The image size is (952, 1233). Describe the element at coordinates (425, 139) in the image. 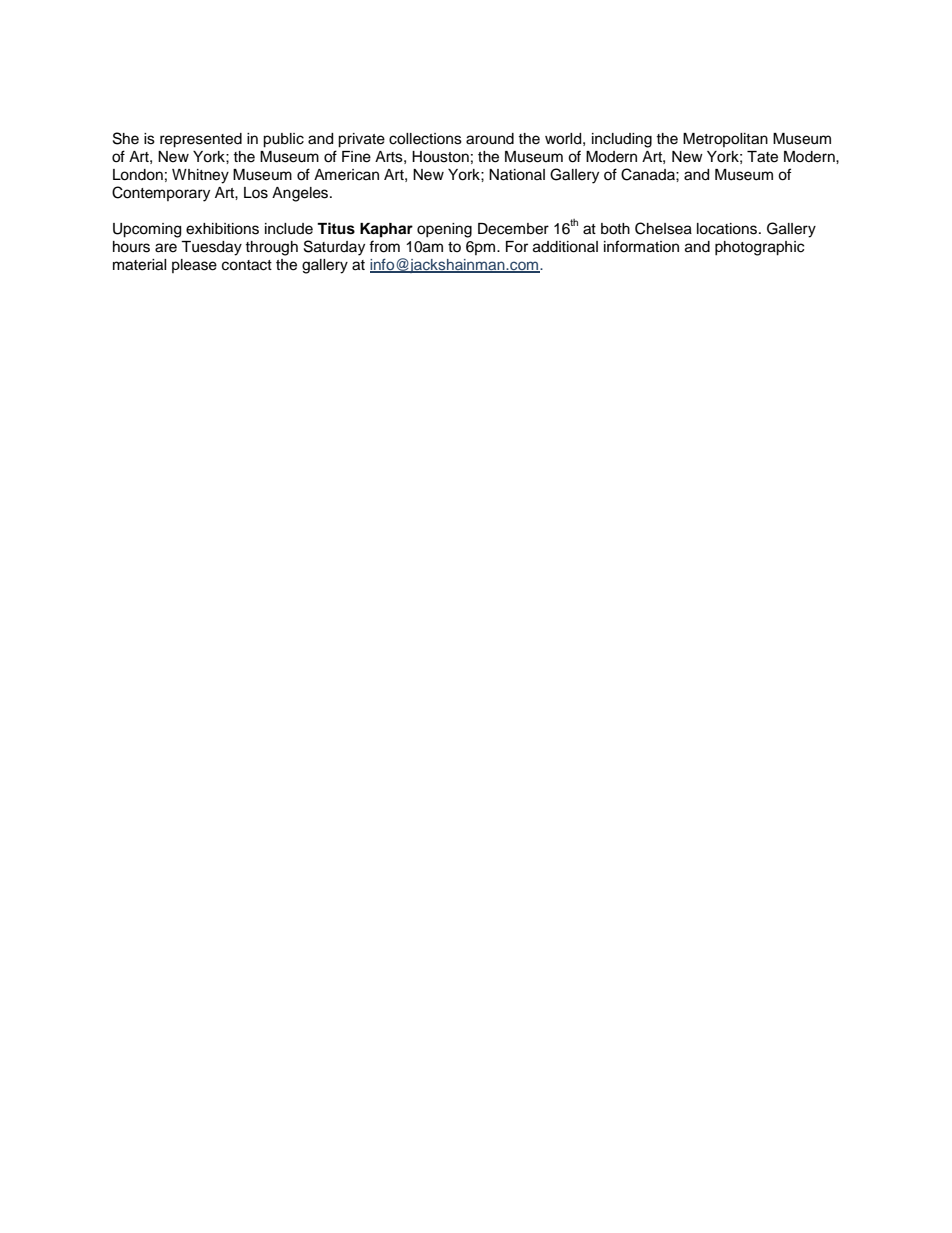

I see `collections` at that location.
